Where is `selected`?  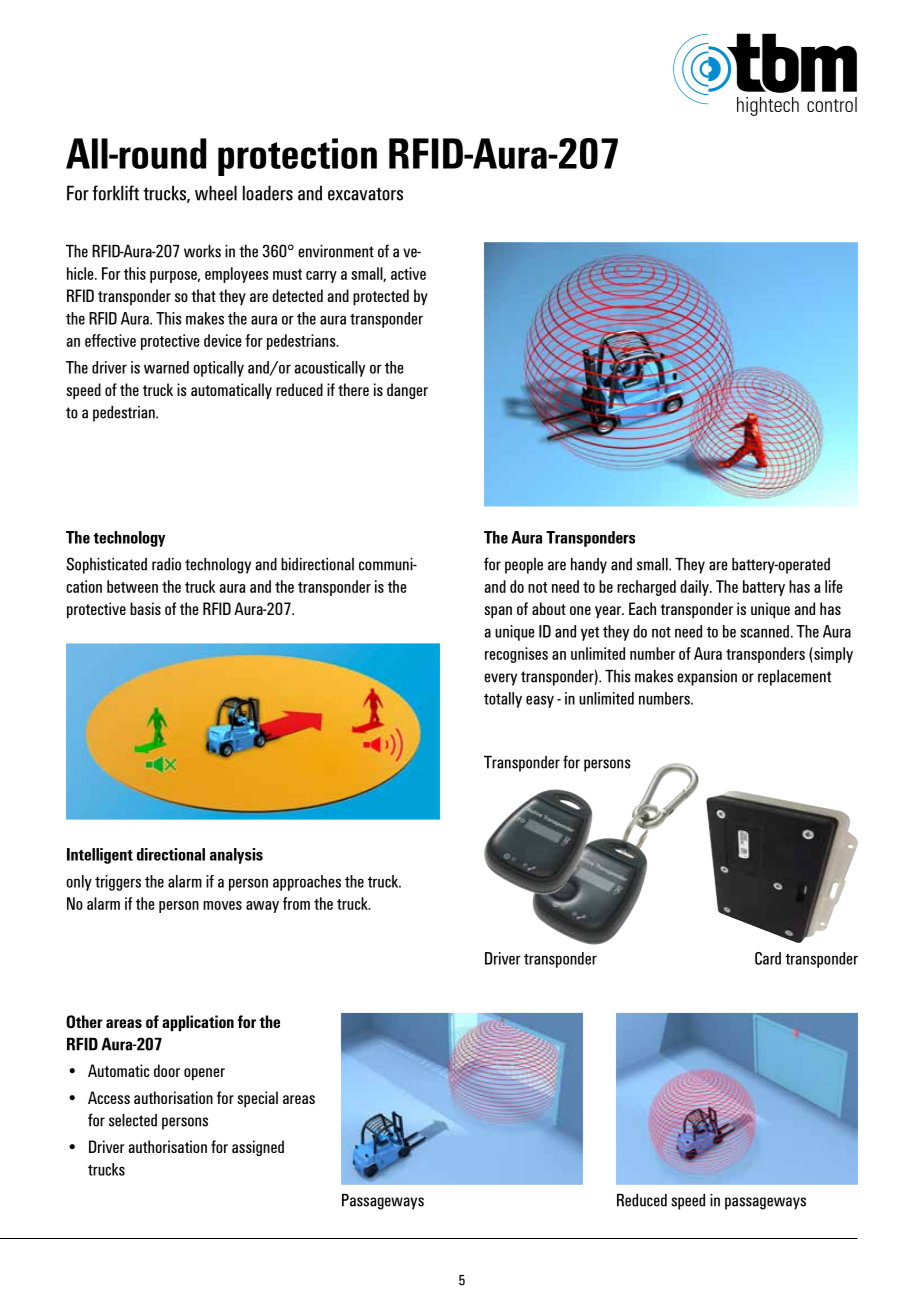 selected is located at coordinates (133, 1120).
